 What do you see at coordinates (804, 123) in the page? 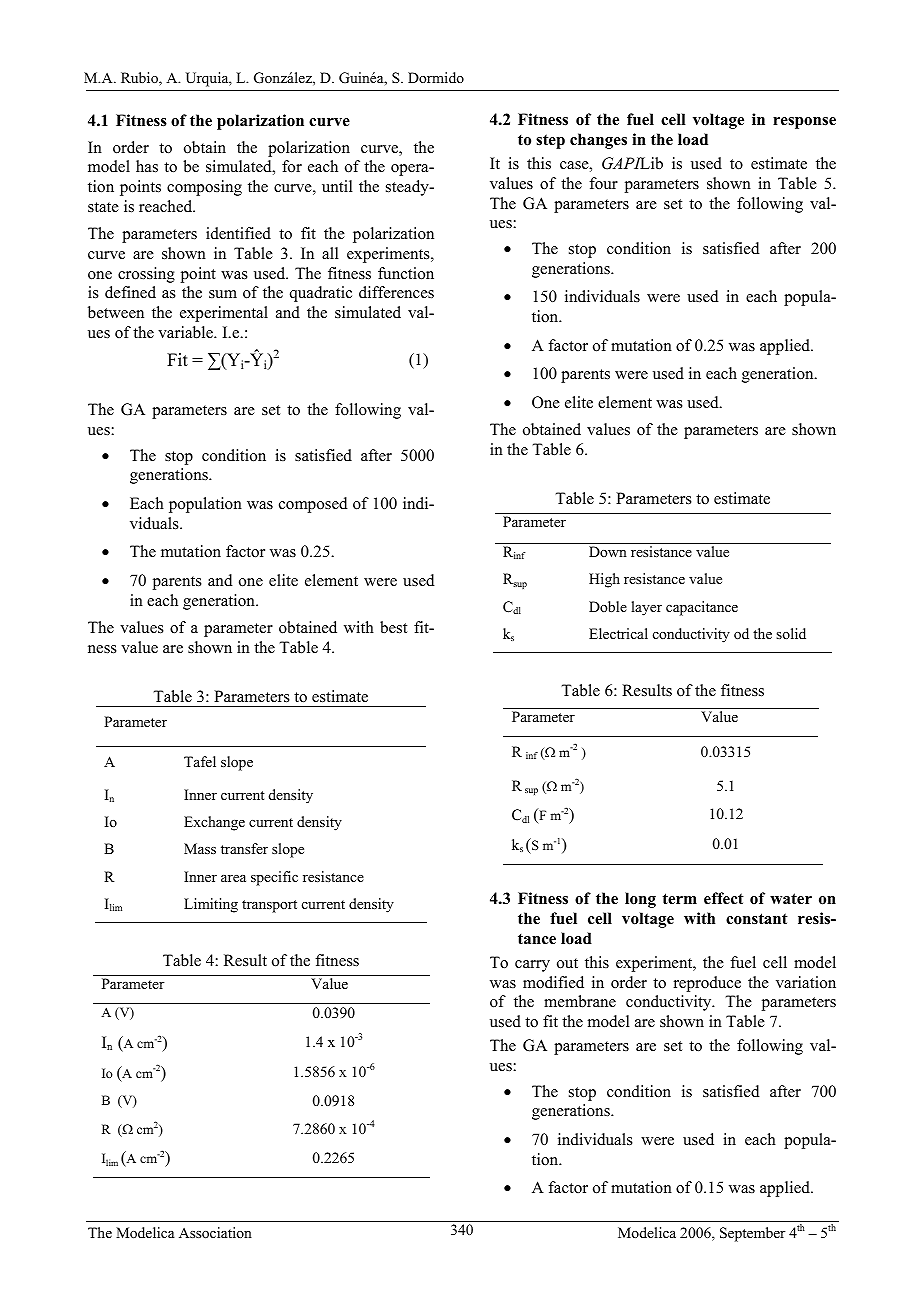
I see `response` at bounding box center [804, 123].
